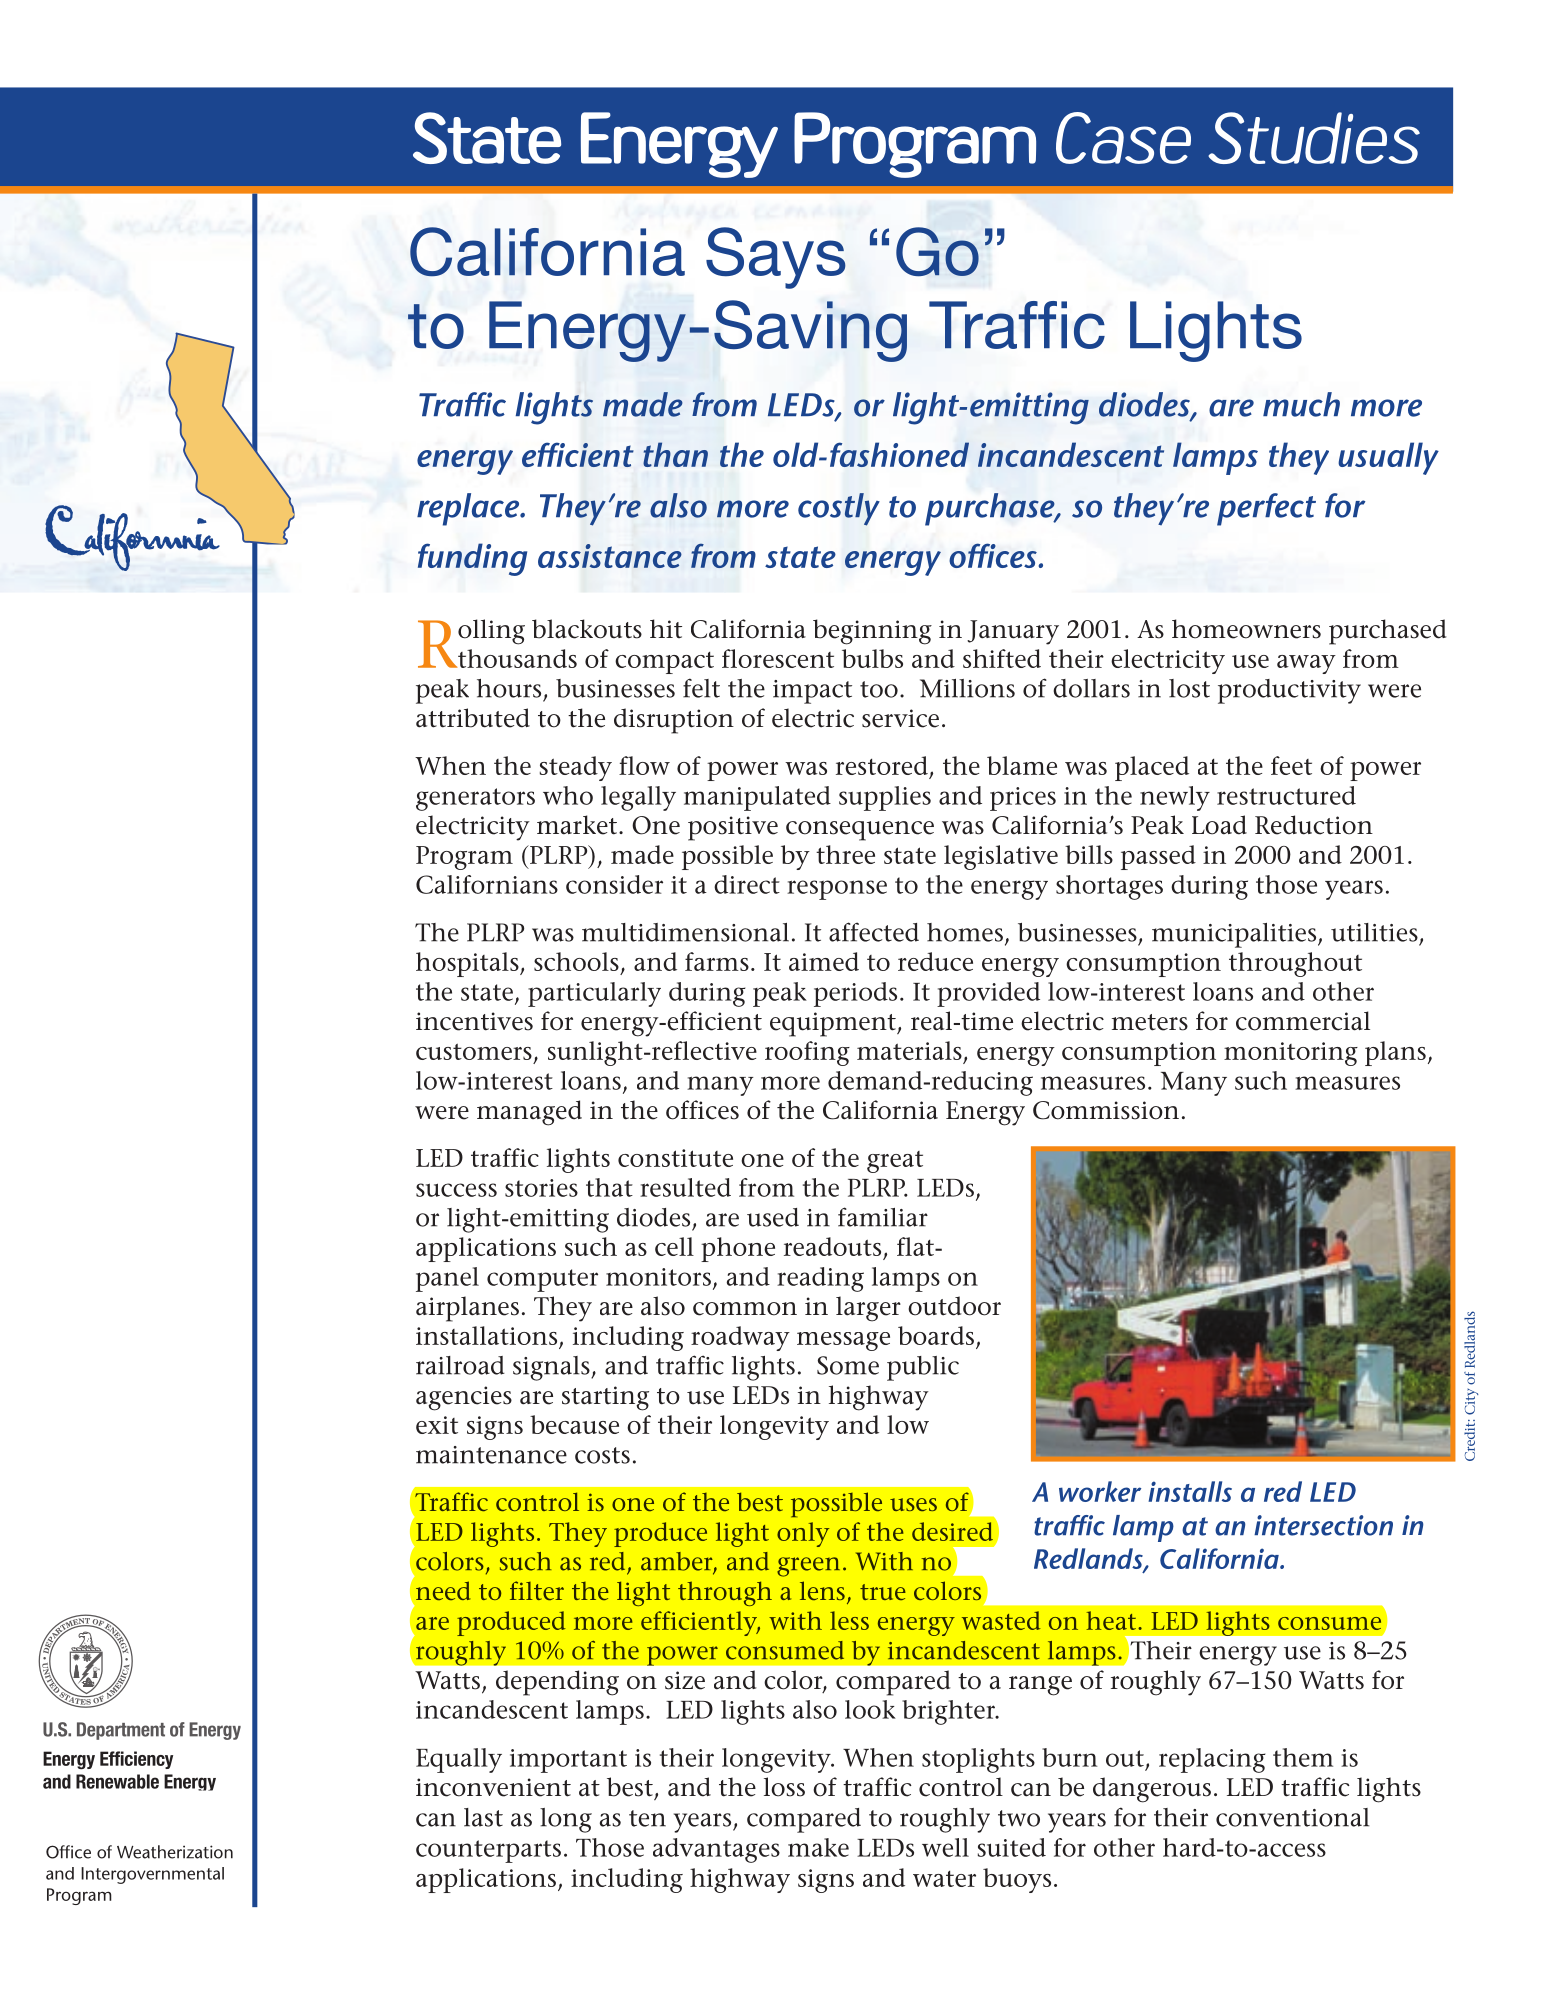  Describe the element at coordinates (1314, 138) in the document. I see `Studies` at that location.
